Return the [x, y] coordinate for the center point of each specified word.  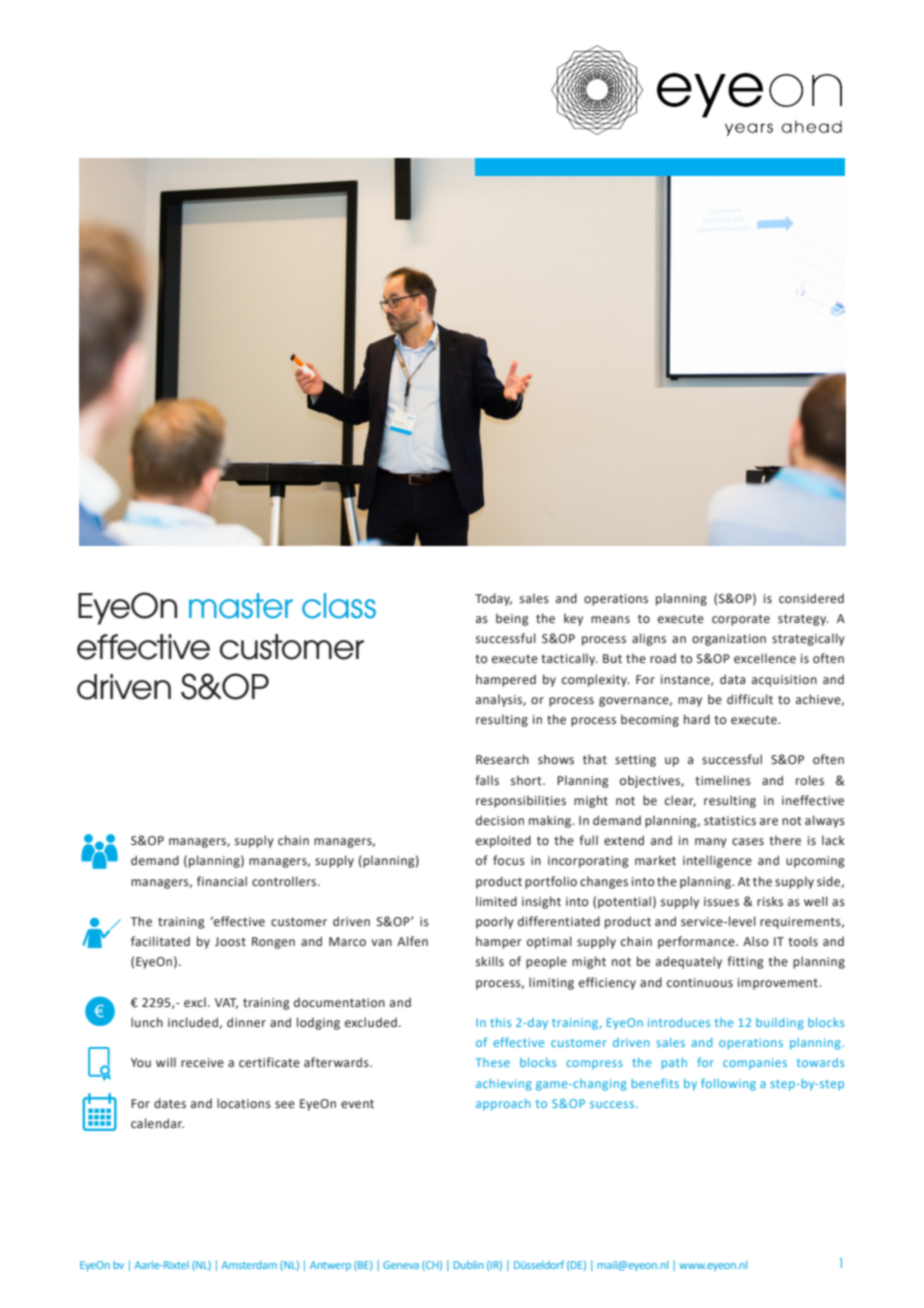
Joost [230, 942]
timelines [723, 780]
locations [244, 1103]
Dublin [468, 1265]
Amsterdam [249, 1265]
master [241, 606]
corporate [741, 620]
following [728, 1084]
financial [222, 881]
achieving [504, 1085]
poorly [495, 922]
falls [487, 780]
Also [755, 941]
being [512, 619]
